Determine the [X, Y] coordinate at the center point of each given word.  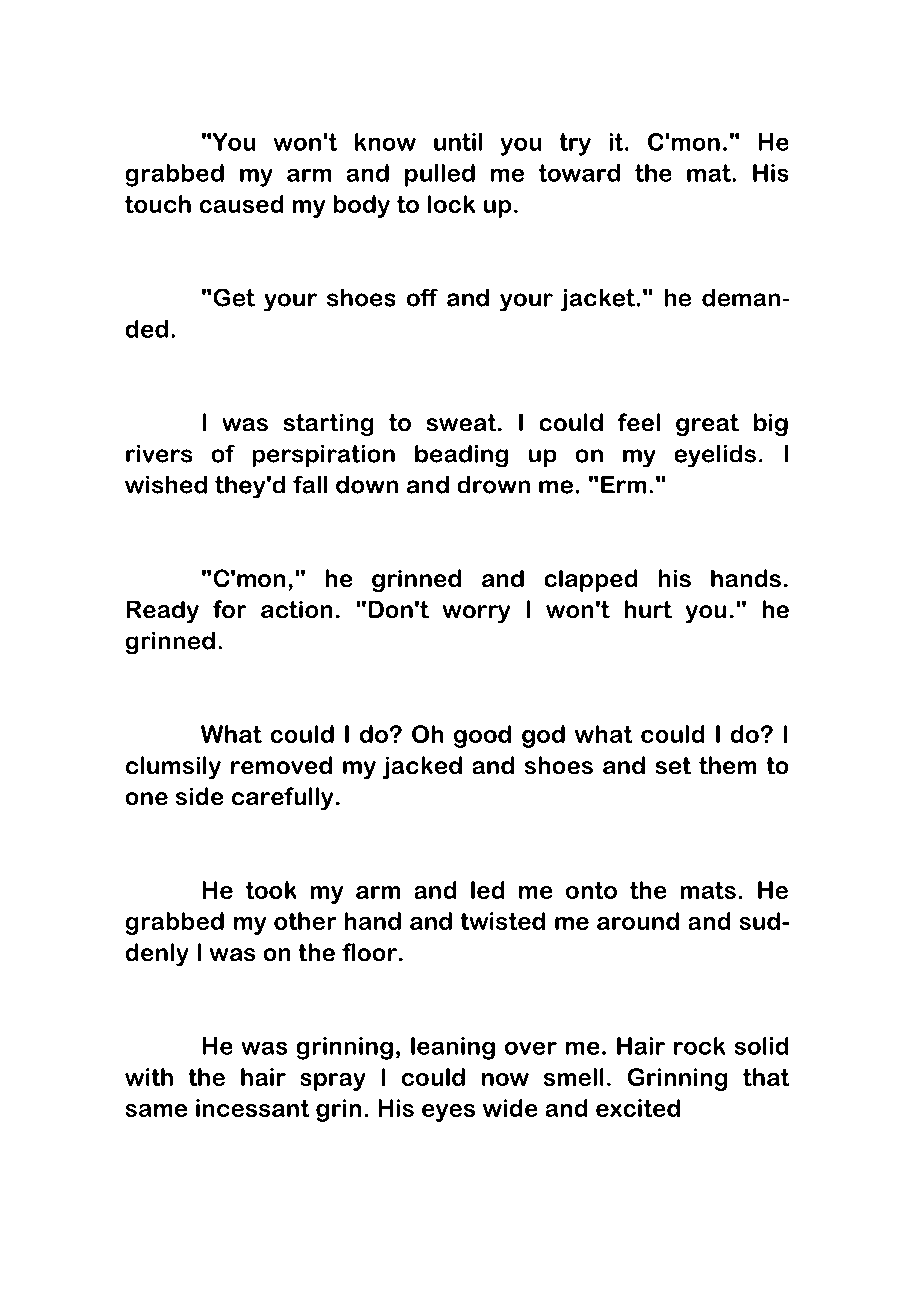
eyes [448, 1113]
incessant [253, 1108]
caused [241, 204]
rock [699, 1046]
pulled [440, 175]
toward [579, 173]
